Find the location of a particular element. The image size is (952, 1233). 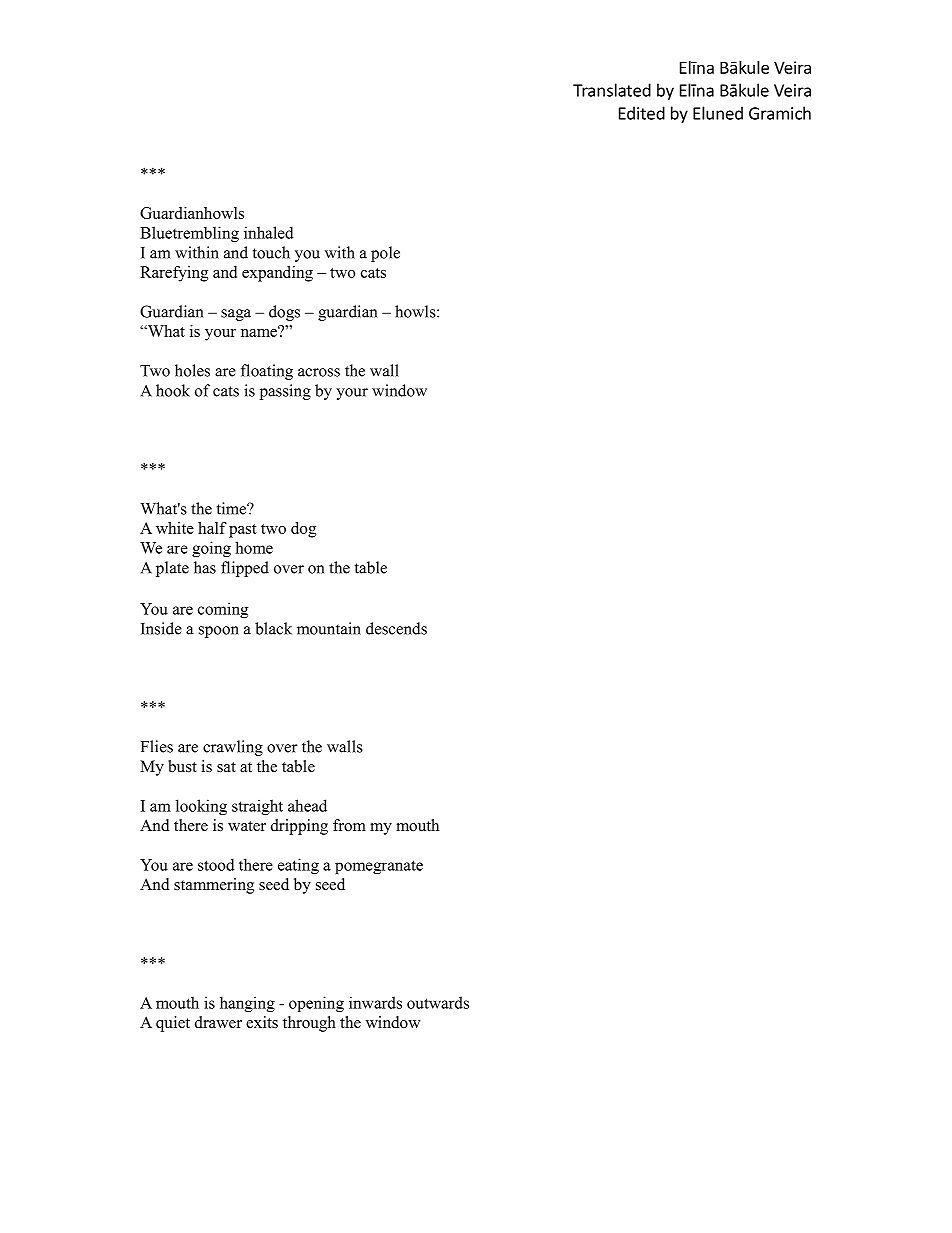

crawling is located at coordinates (233, 748).
